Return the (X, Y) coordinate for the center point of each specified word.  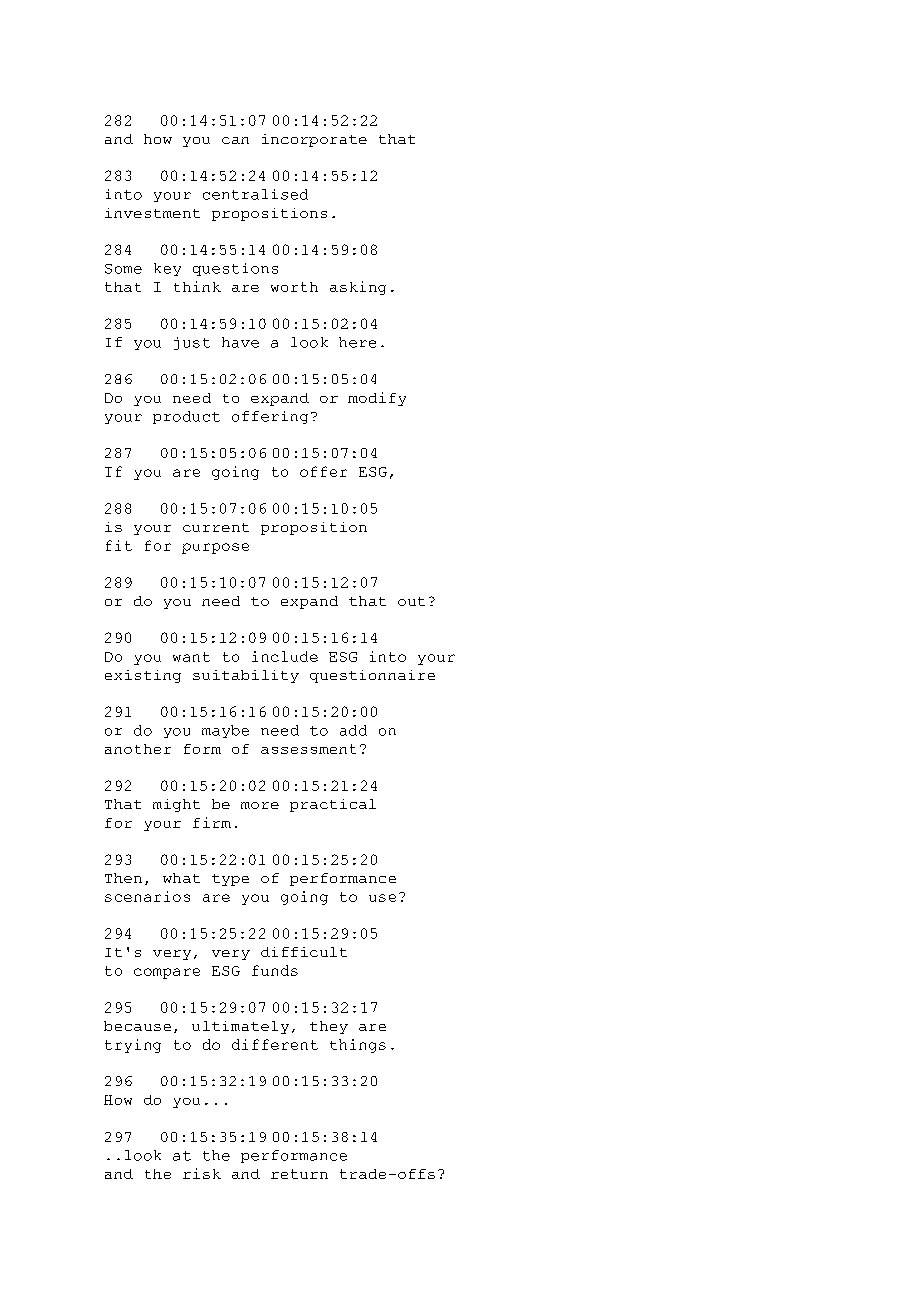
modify (377, 399)
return (299, 1174)
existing (143, 676)
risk (202, 1173)
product (186, 417)
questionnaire (372, 676)
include (285, 656)
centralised (255, 194)
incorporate (314, 140)
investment (152, 213)
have (240, 342)
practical (333, 805)
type (230, 880)
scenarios (147, 896)
